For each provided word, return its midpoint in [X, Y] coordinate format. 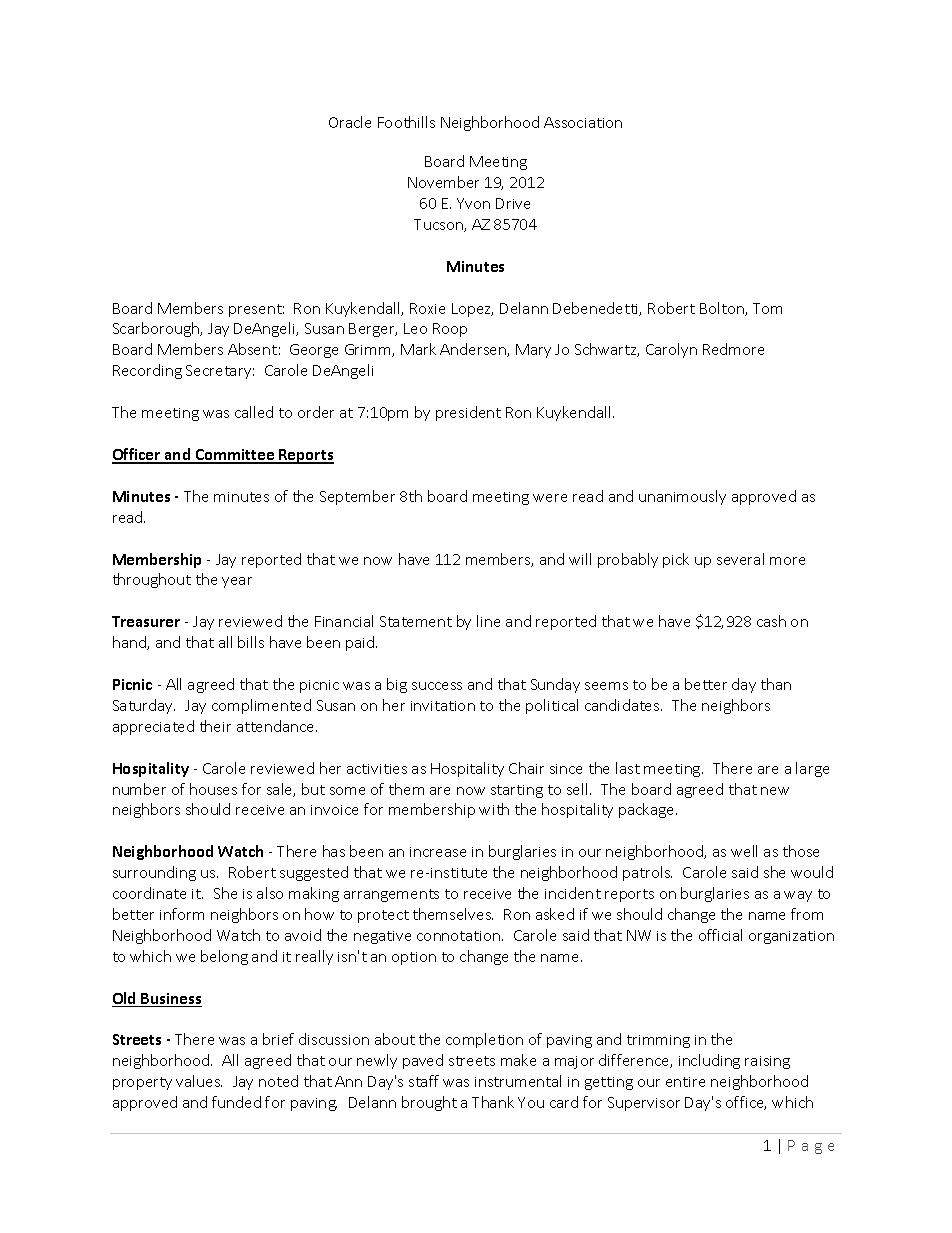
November [443, 182]
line [488, 621]
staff [424, 1081]
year [237, 582]
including [709, 1061]
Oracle [350, 122]
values [199, 1081]
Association [583, 122]
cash [771, 621]
